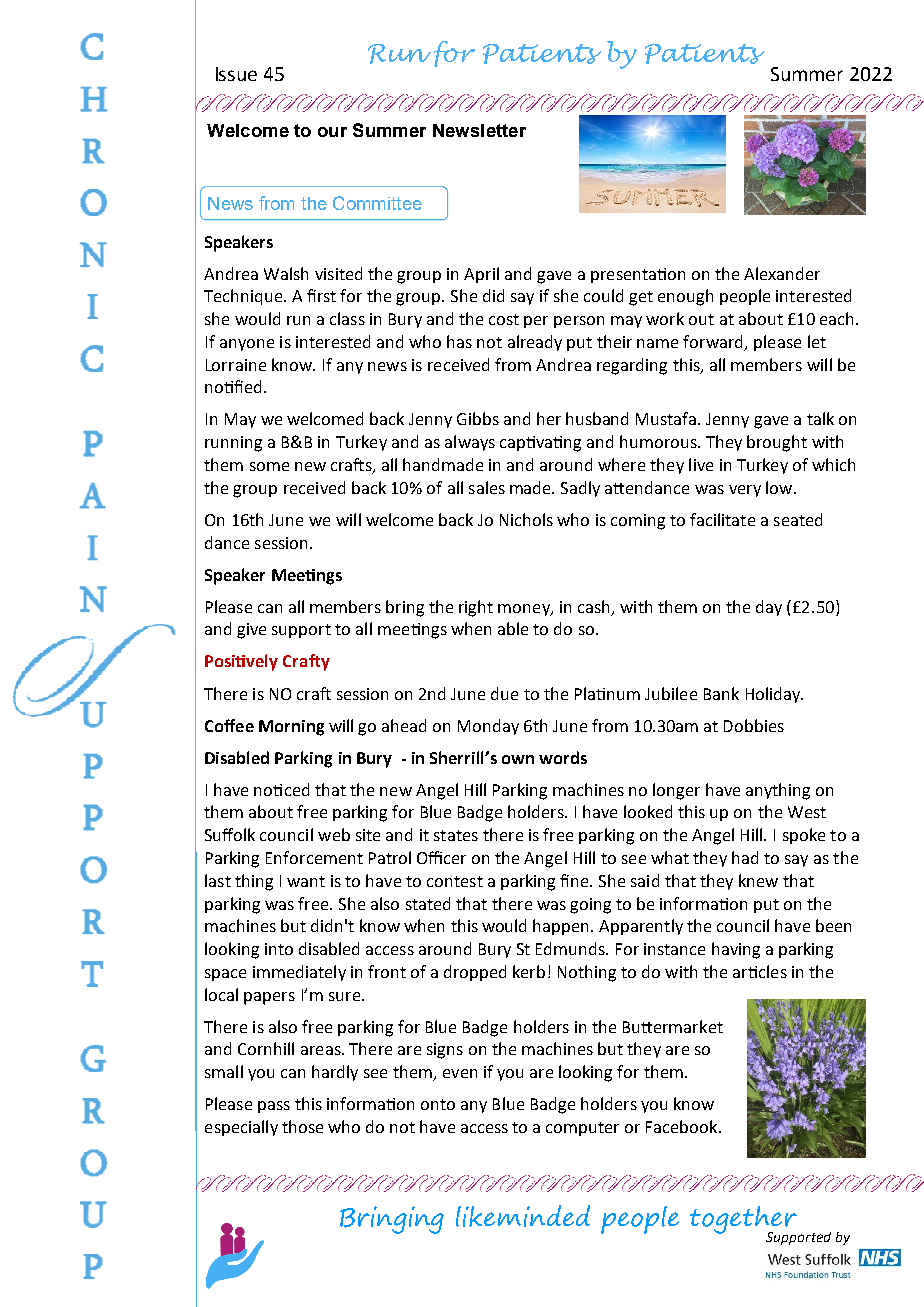  I want to click on Enforcement, so click(314, 857).
